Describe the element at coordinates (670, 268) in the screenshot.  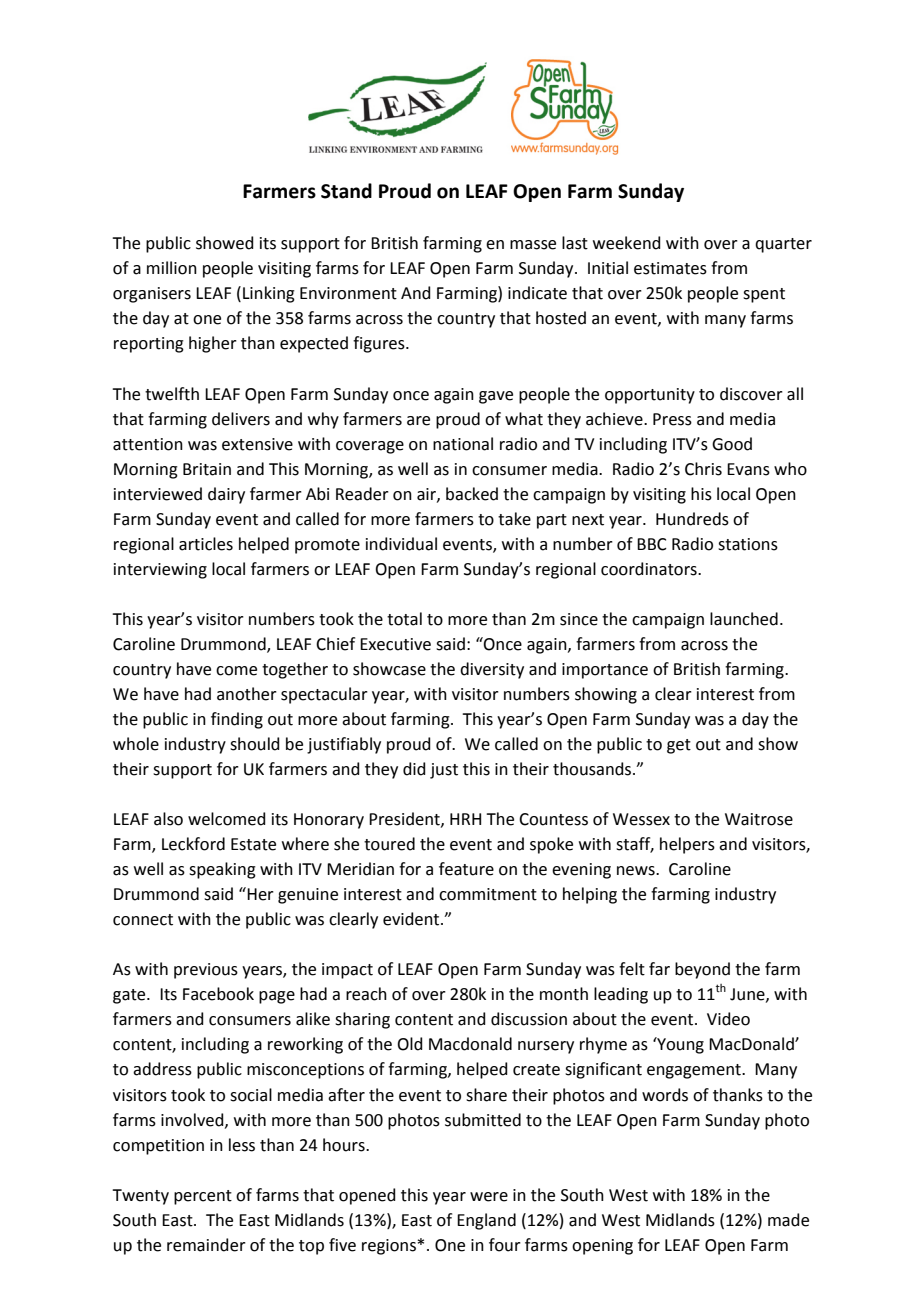
I see `estimates` at that location.
